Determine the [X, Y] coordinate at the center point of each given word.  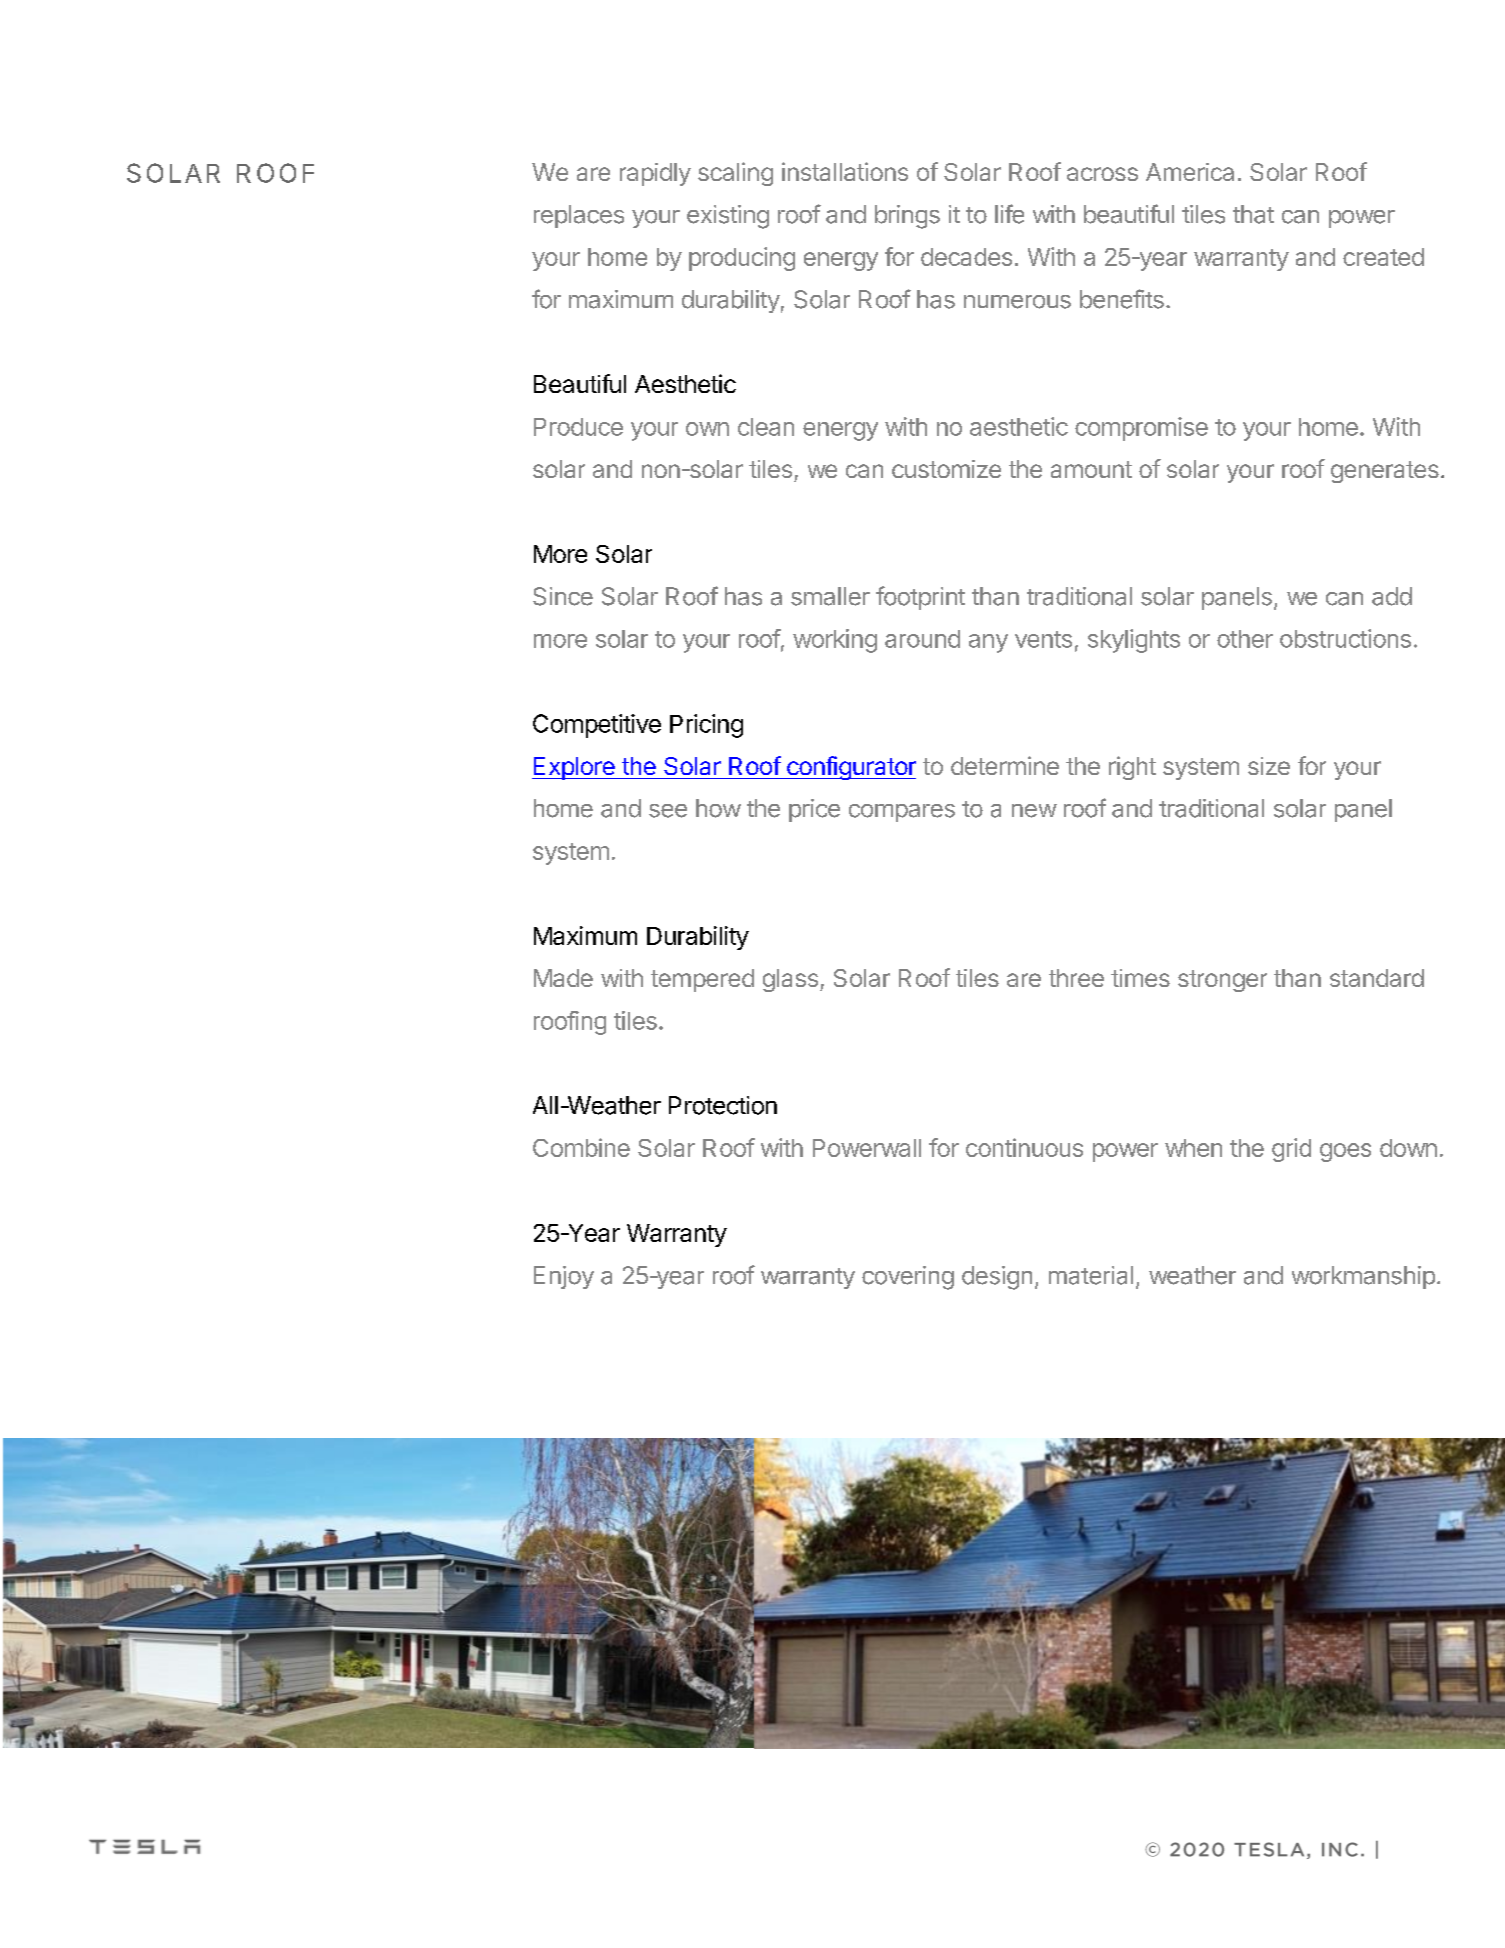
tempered [702, 980]
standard [1377, 978]
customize [946, 469]
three [1076, 978]
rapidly [655, 174]
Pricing [706, 726]
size [1269, 766]
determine [1005, 765]
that [1253, 214]
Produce [578, 427]
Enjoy [564, 1277]
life [1009, 214]
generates [1385, 472]
